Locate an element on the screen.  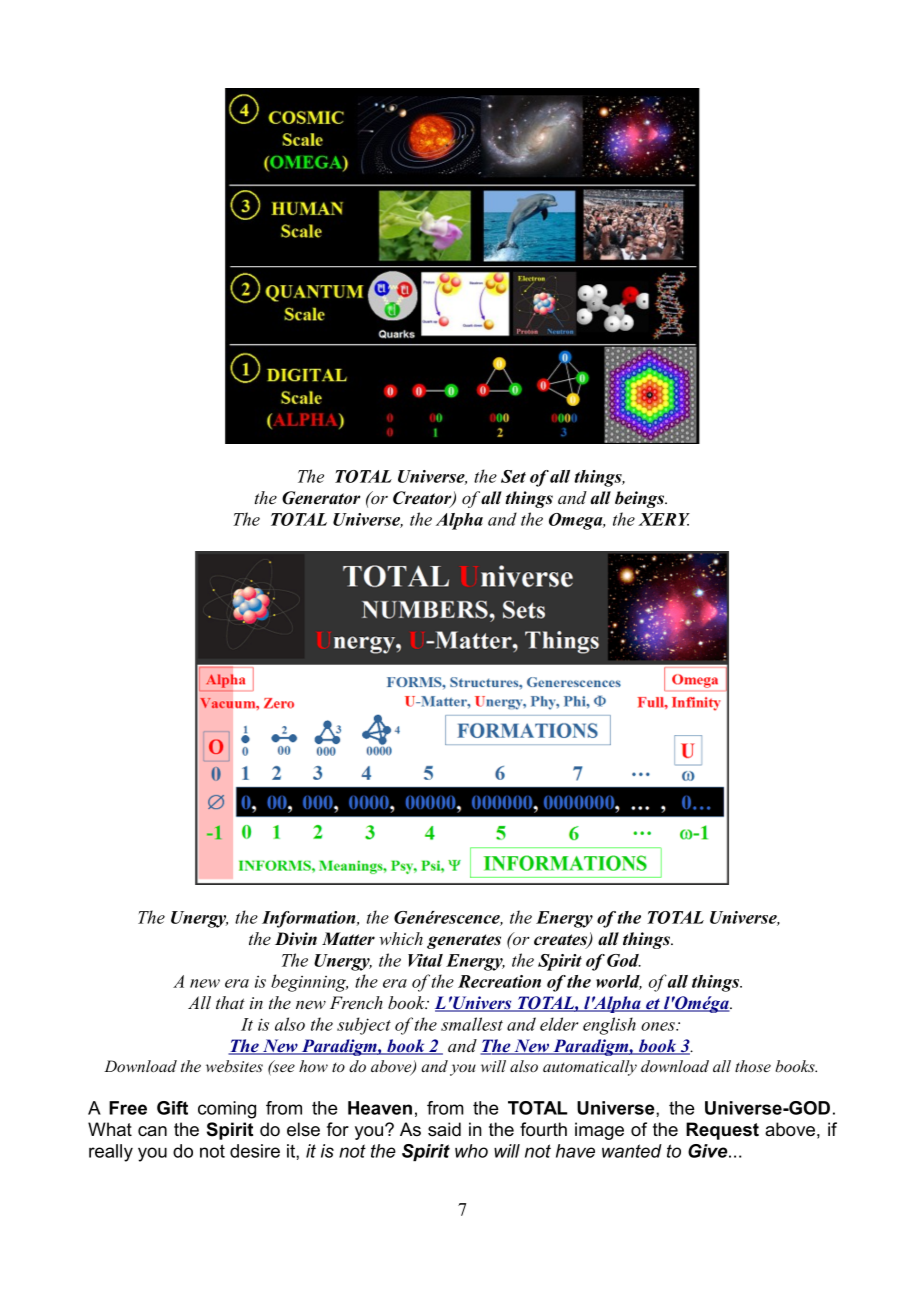
said is located at coordinates (444, 1129).
